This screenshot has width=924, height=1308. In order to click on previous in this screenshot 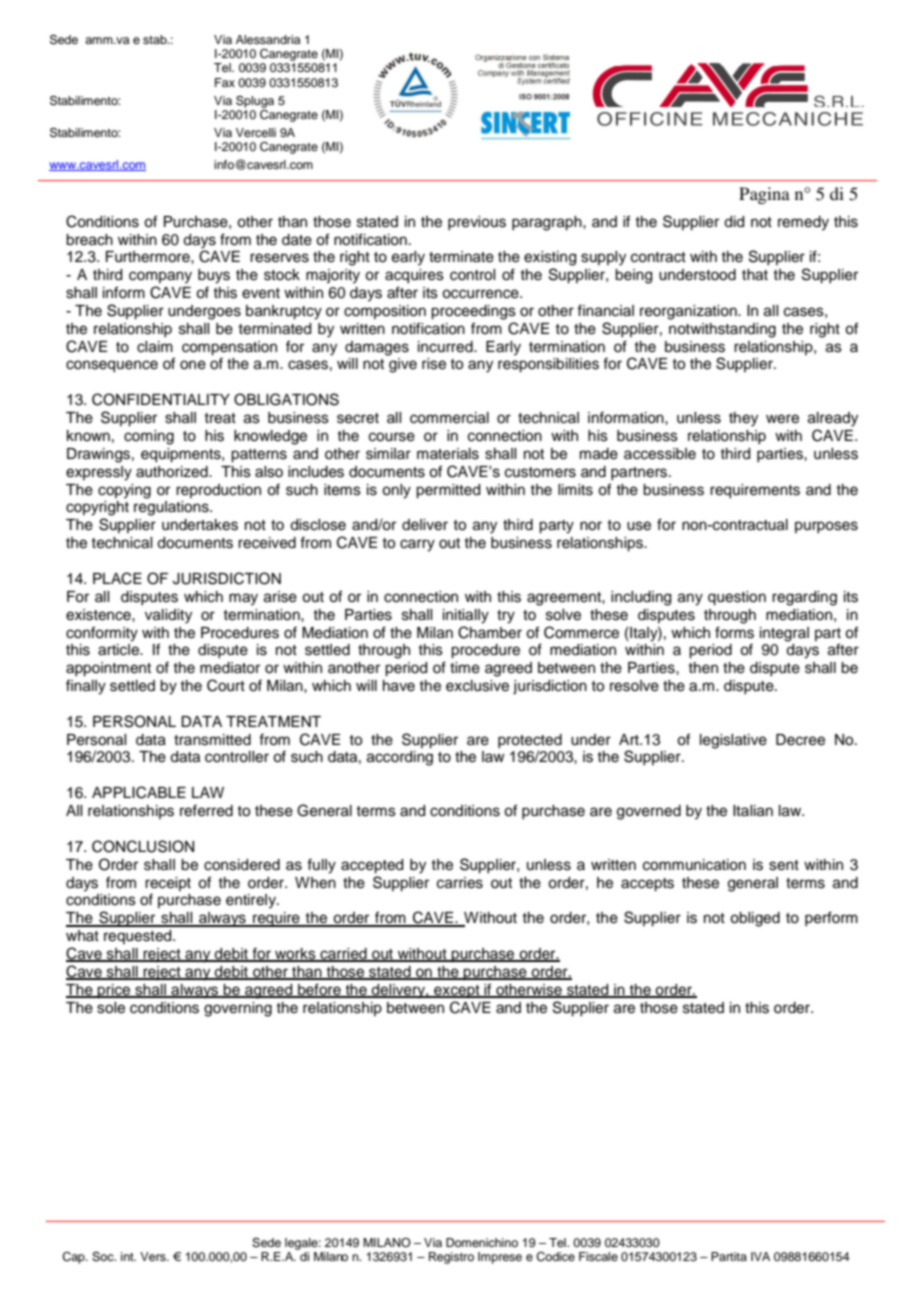, I will do `click(477, 223)`.
